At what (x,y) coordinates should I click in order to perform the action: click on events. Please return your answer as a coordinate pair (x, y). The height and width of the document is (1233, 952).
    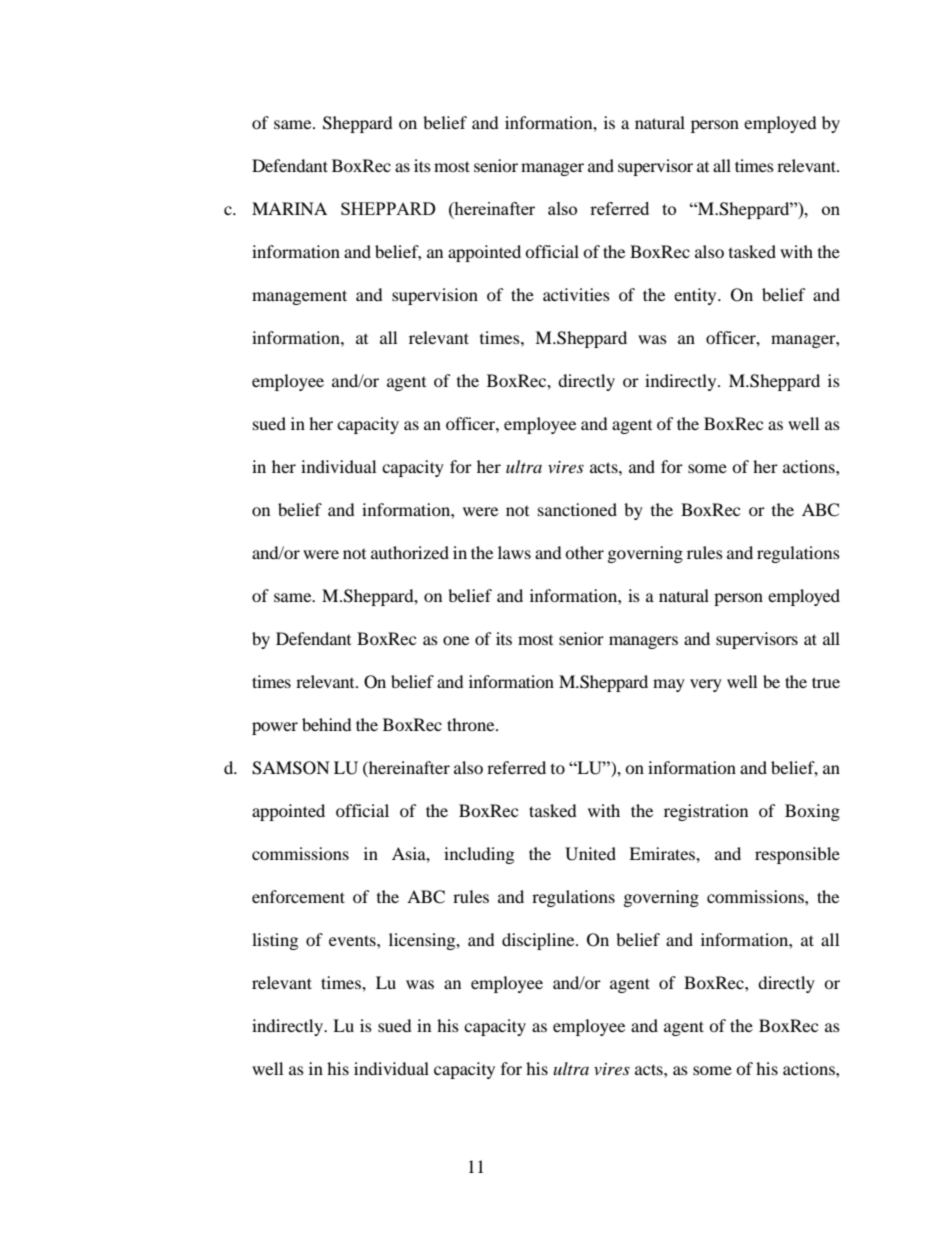
    Looking at the image, I should click on (353, 940).
